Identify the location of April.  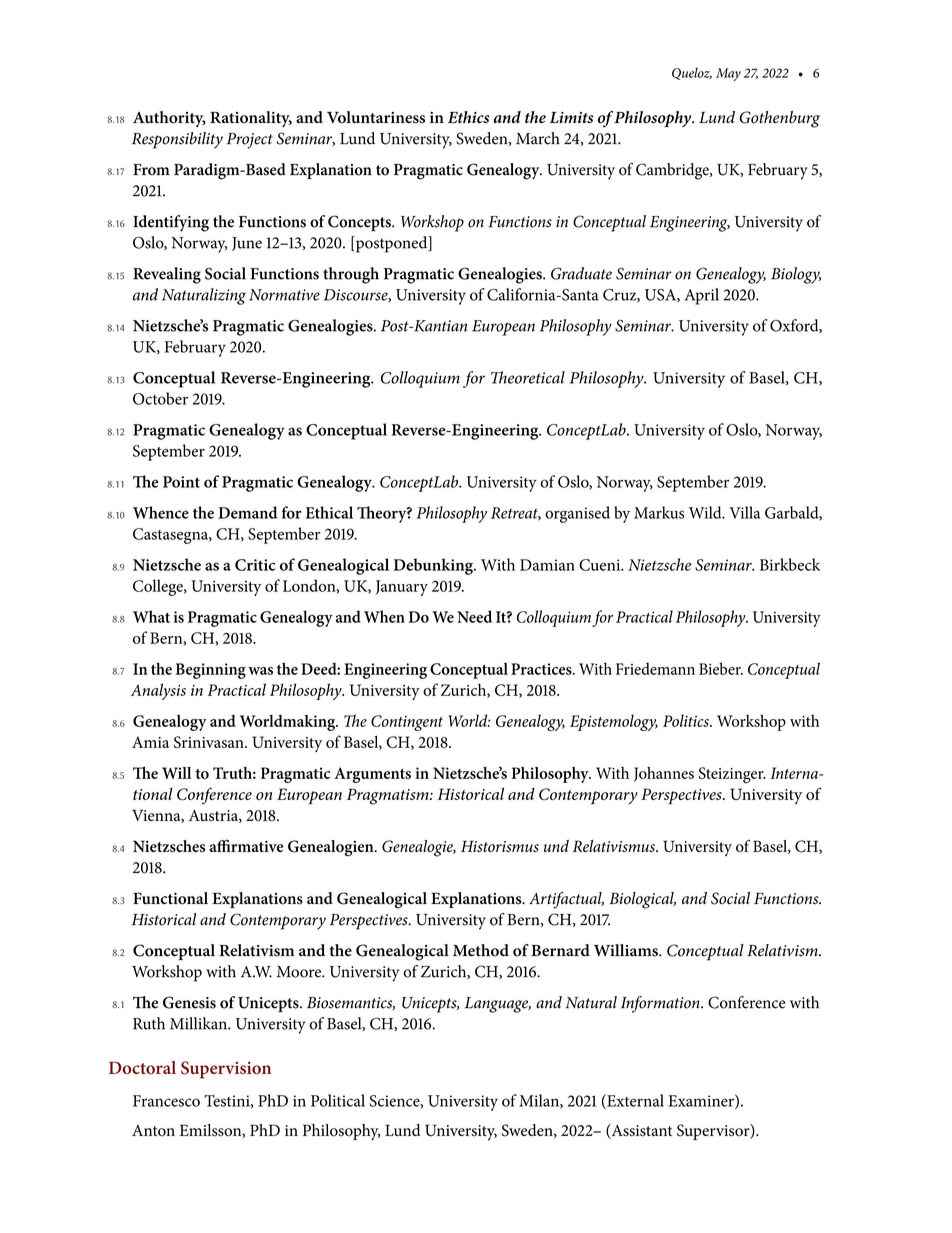
(702, 296).
